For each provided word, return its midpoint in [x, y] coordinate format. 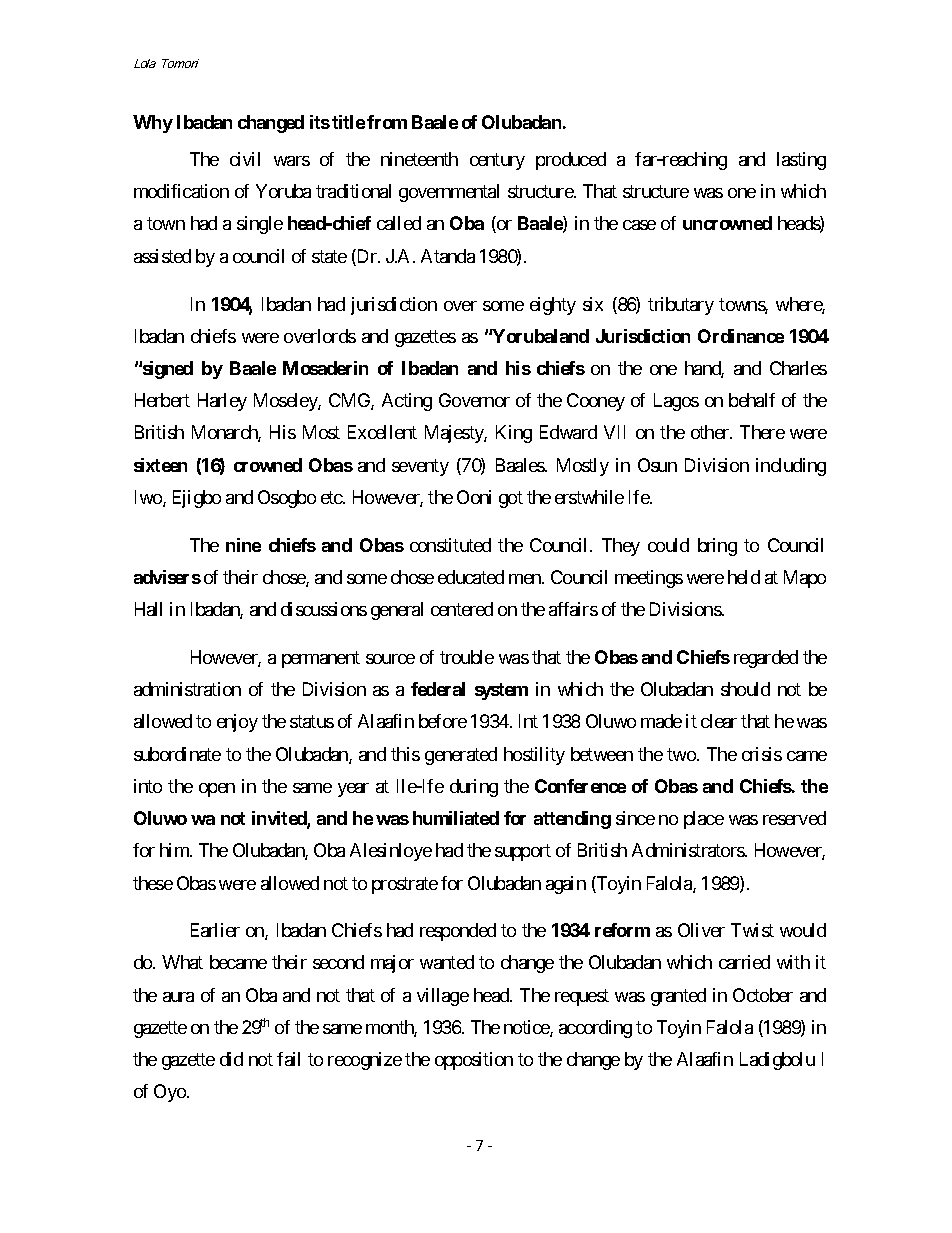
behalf [752, 400]
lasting [801, 161]
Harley [222, 402]
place [704, 820]
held [744, 577]
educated [471, 577]
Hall [148, 609]
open [217, 790]
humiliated [456, 818]
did [231, 1059]
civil [245, 159]
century [497, 161]
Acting [407, 402]
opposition [474, 1061]
